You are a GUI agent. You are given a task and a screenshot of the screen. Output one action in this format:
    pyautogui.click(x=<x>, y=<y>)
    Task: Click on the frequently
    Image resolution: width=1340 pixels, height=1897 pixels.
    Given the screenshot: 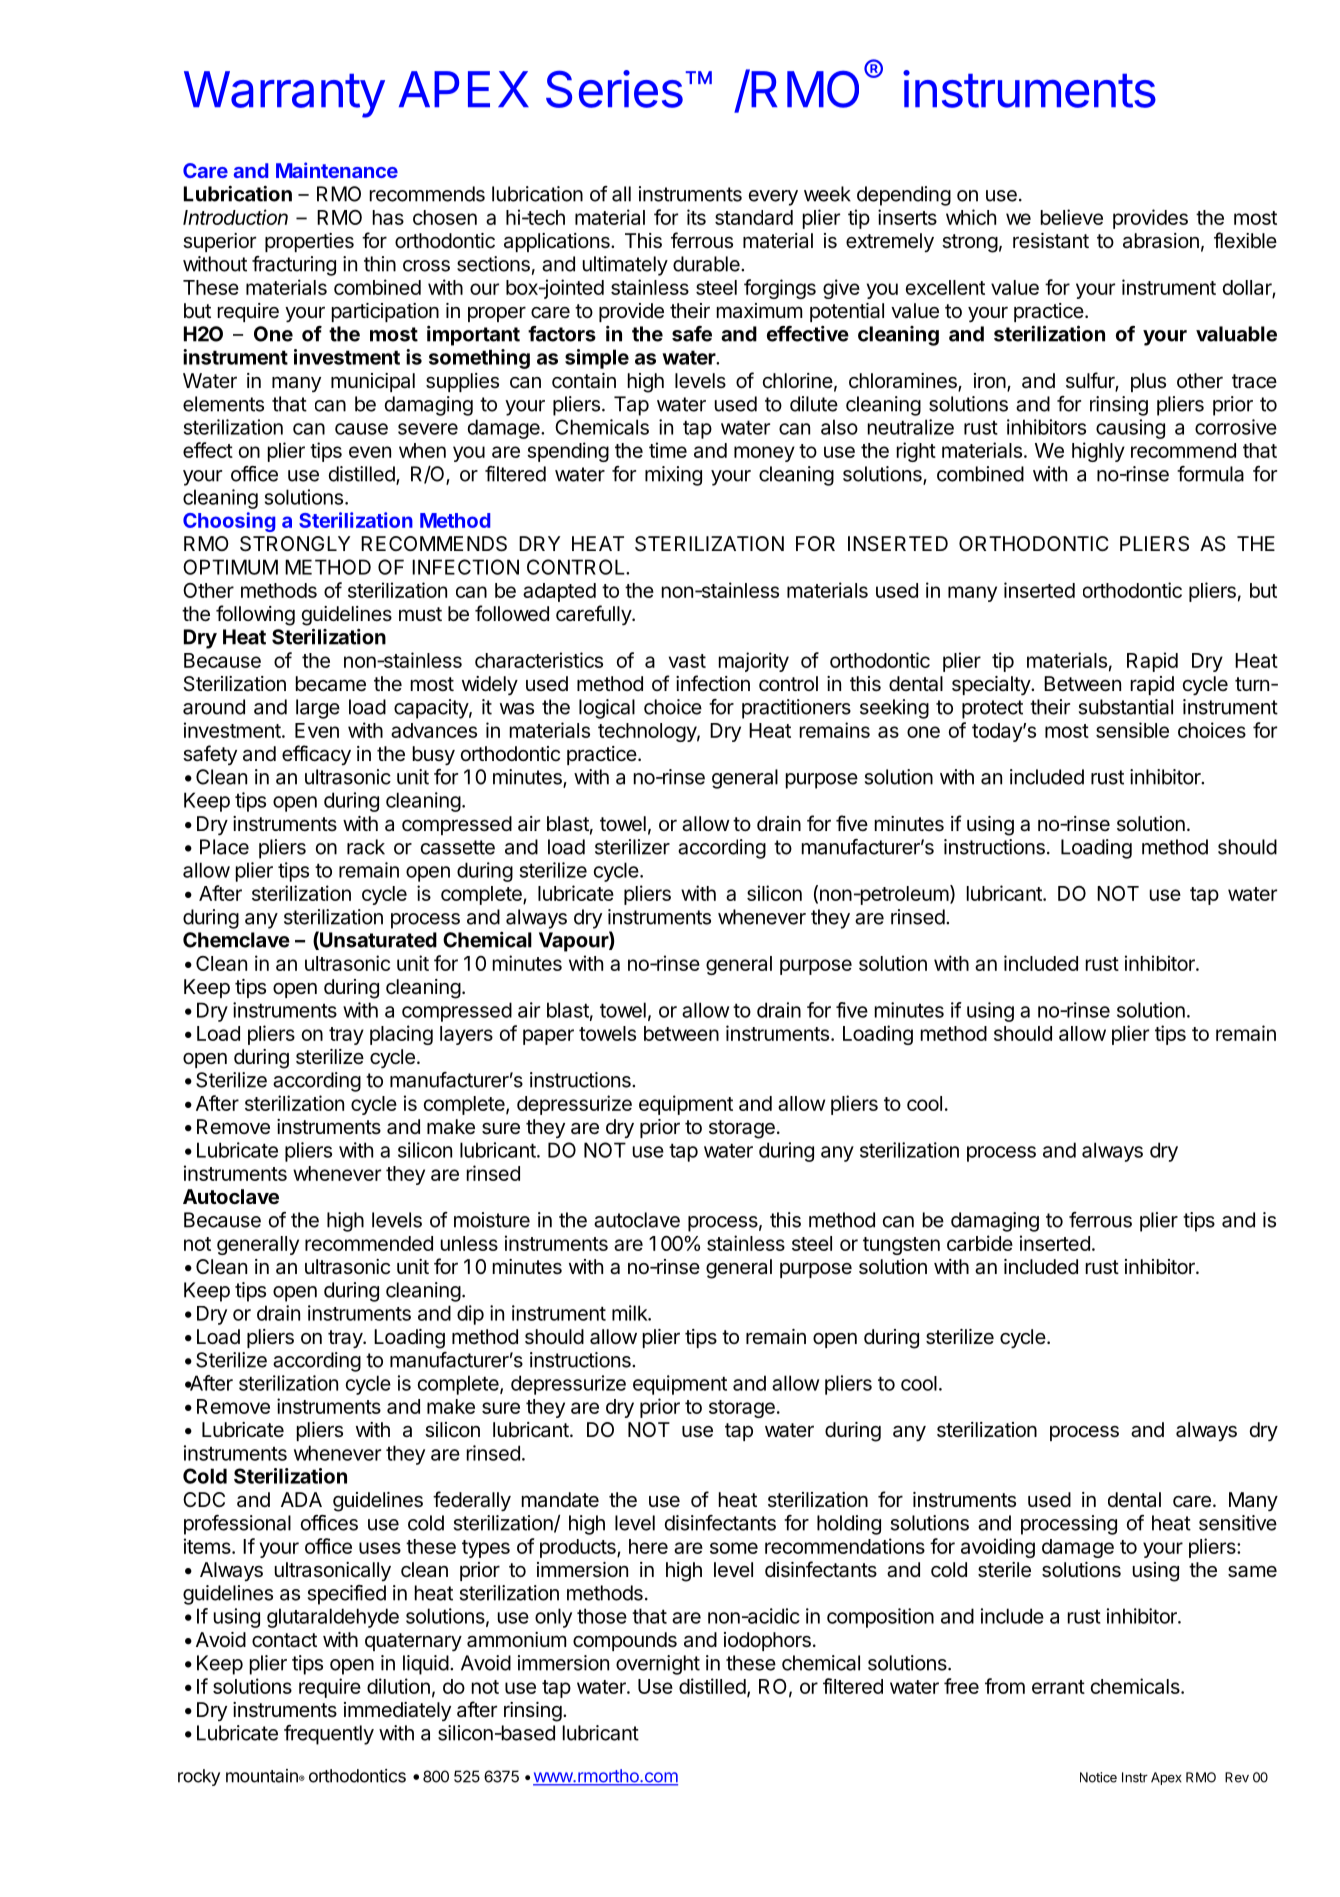 What is the action you would take?
    pyautogui.click(x=329, y=1735)
